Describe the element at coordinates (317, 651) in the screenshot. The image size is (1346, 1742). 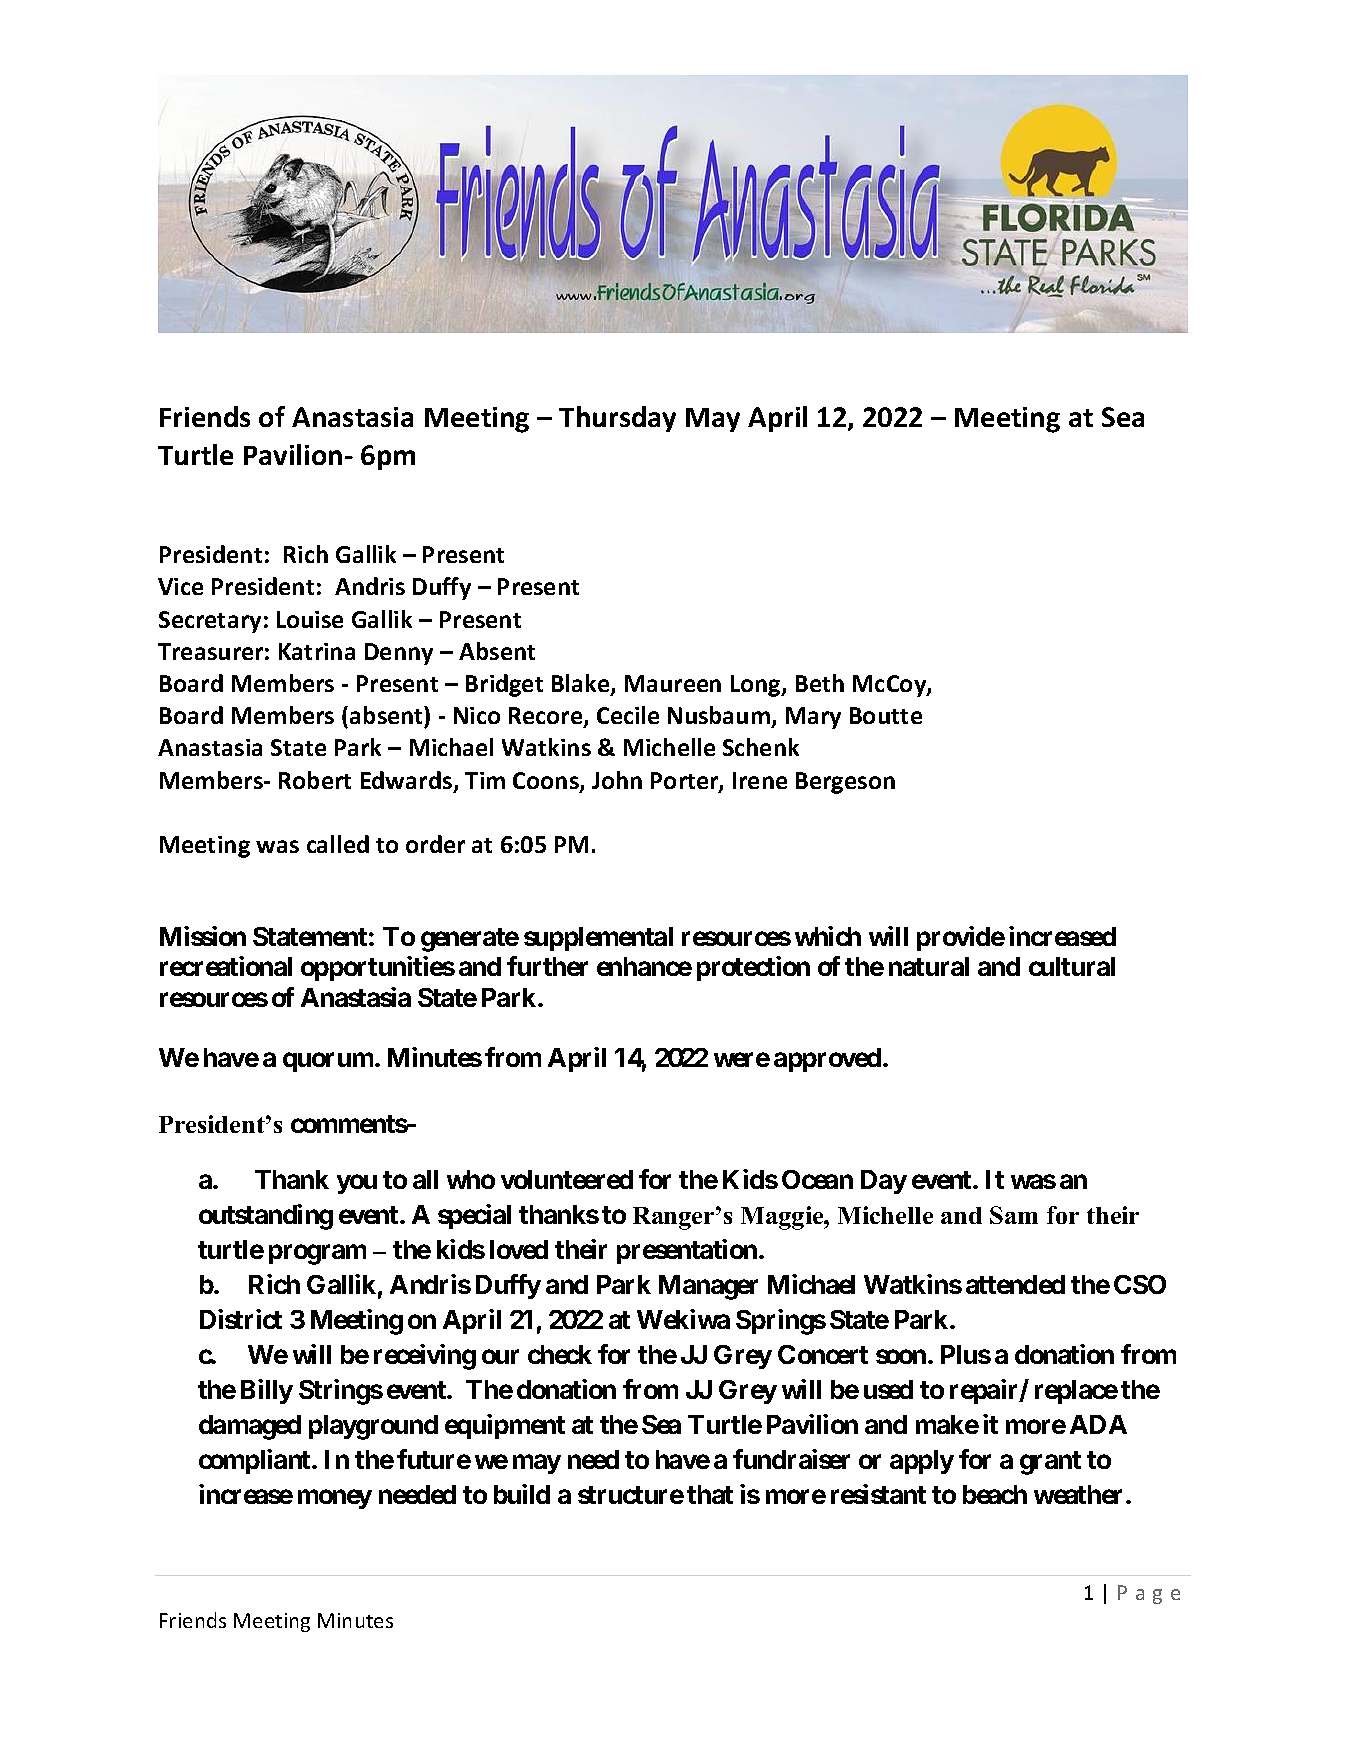
I see `Katrina` at that location.
